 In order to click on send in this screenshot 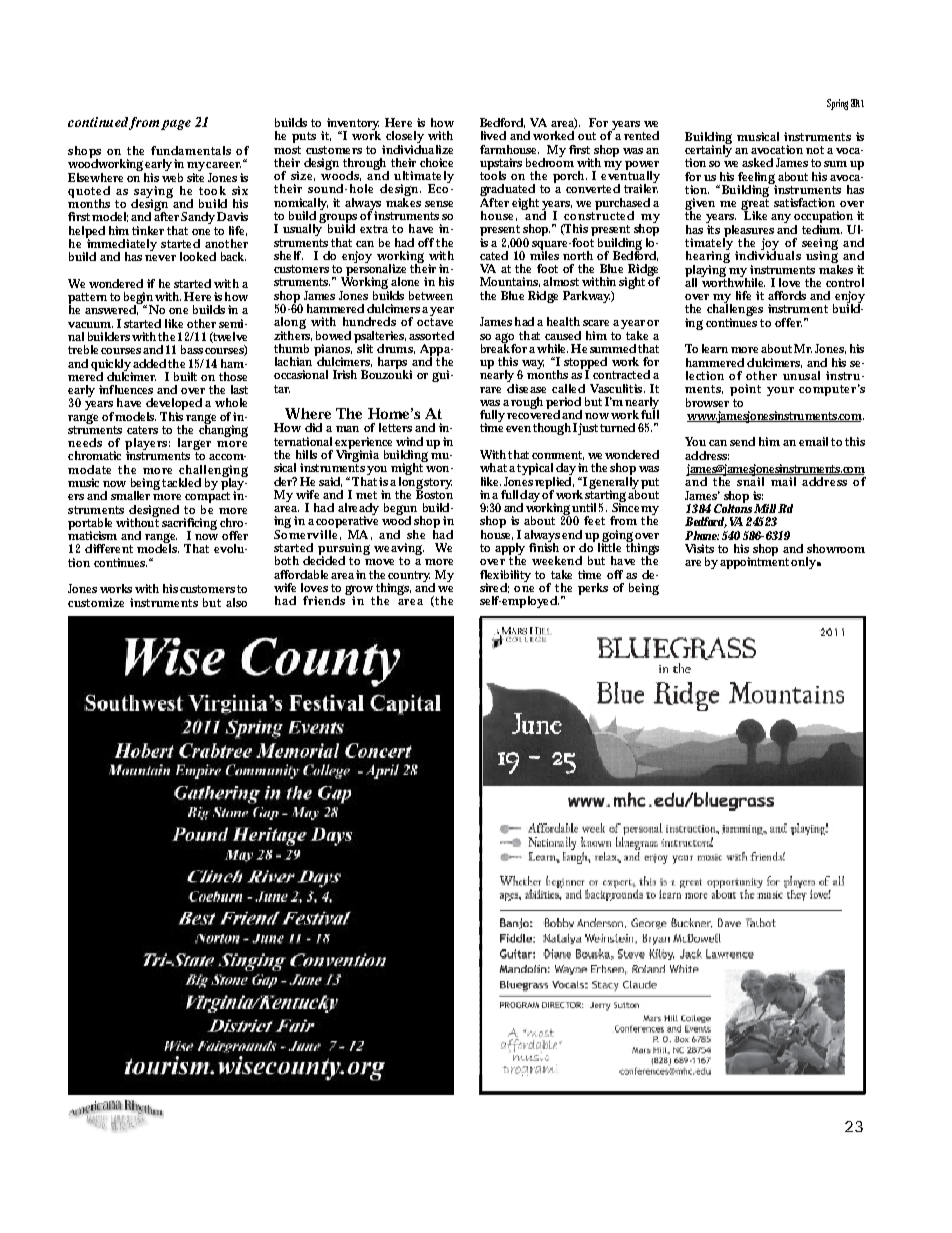, I will do `click(742, 441)`.
